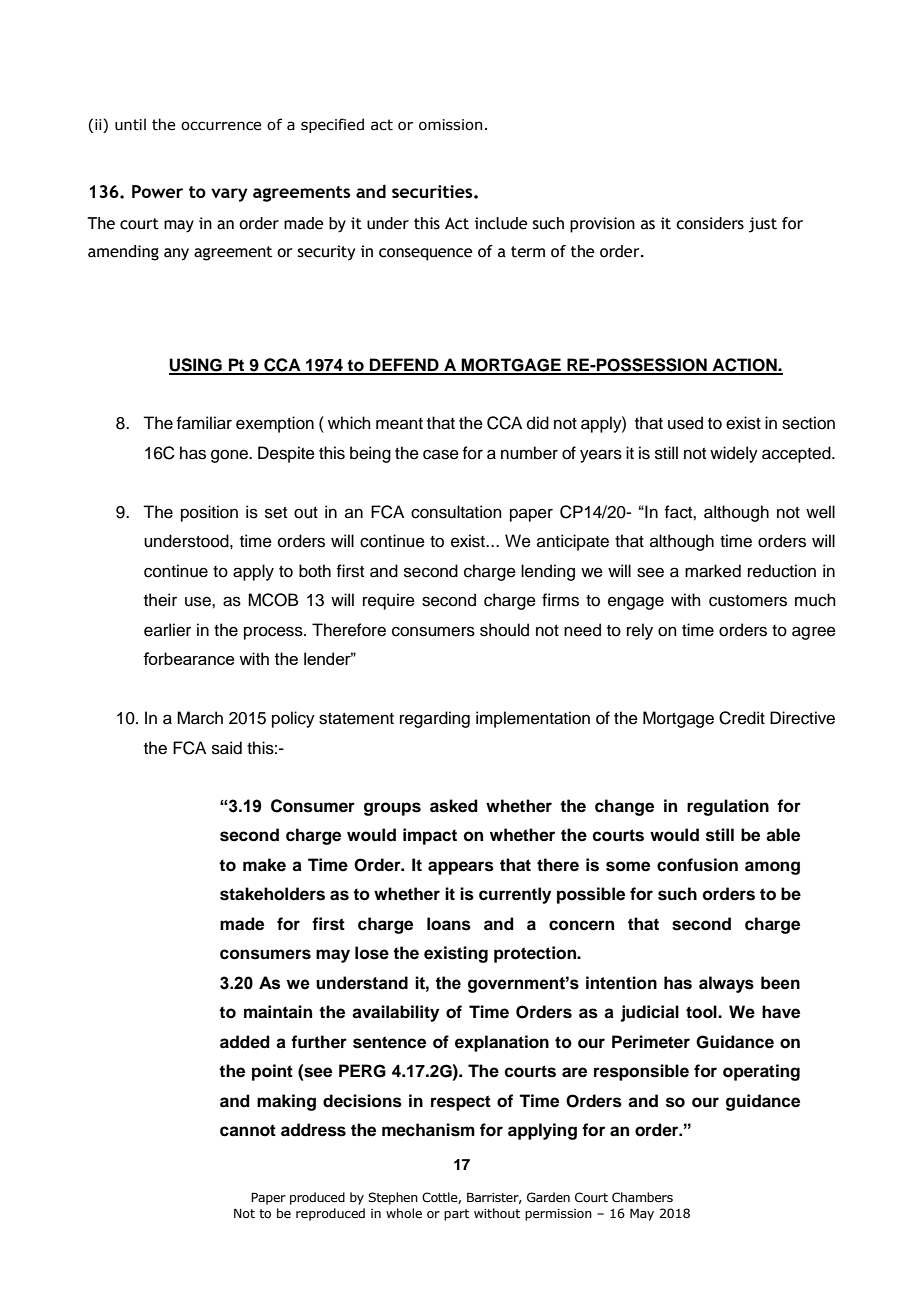 This screenshot has height=1308, width=924. What do you see at coordinates (189, 658) in the screenshot?
I see `forbearance` at bounding box center [189, 658].
